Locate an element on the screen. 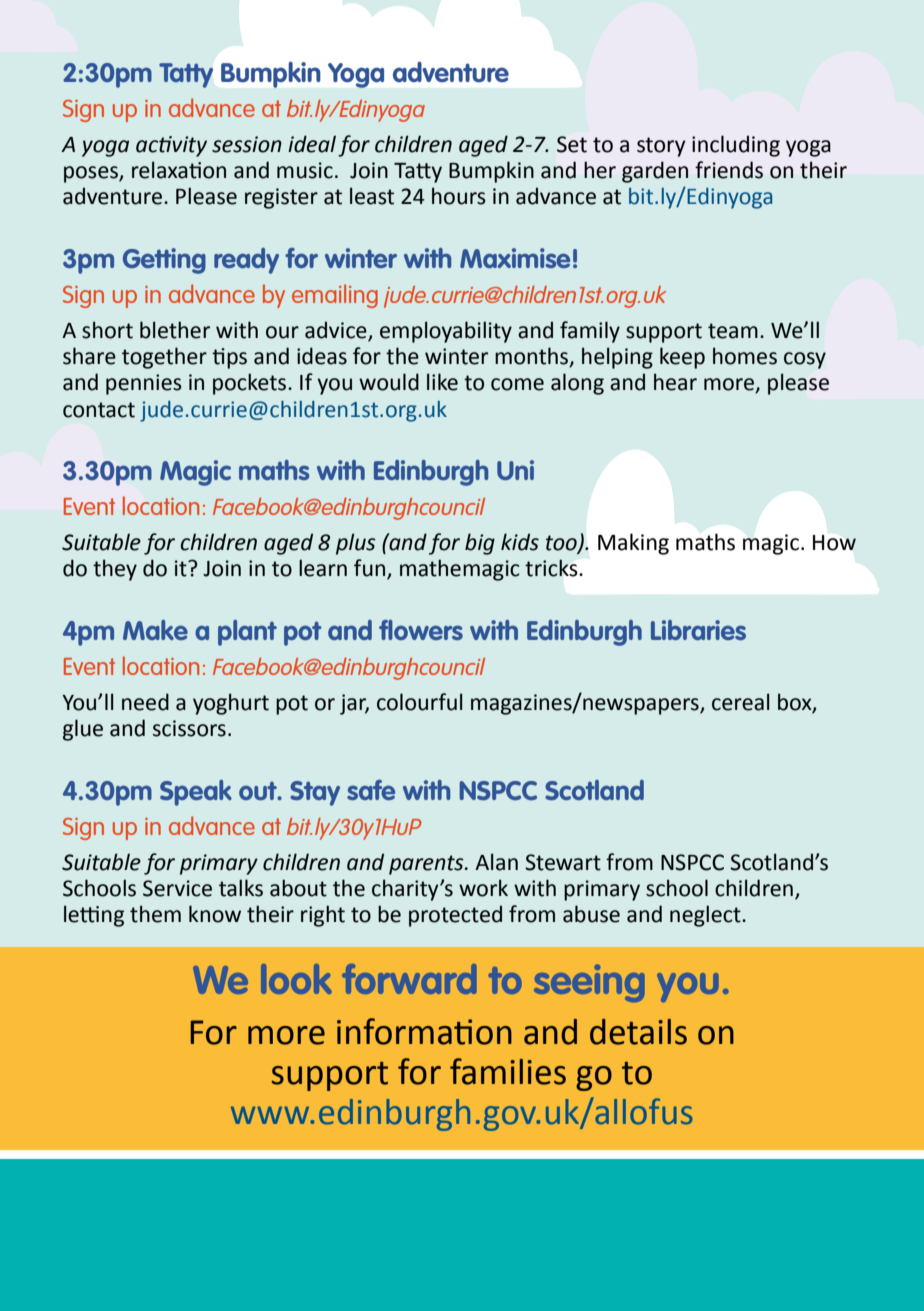 The image size is (924, 1311). cereal is located at coordinates (741, 702).
